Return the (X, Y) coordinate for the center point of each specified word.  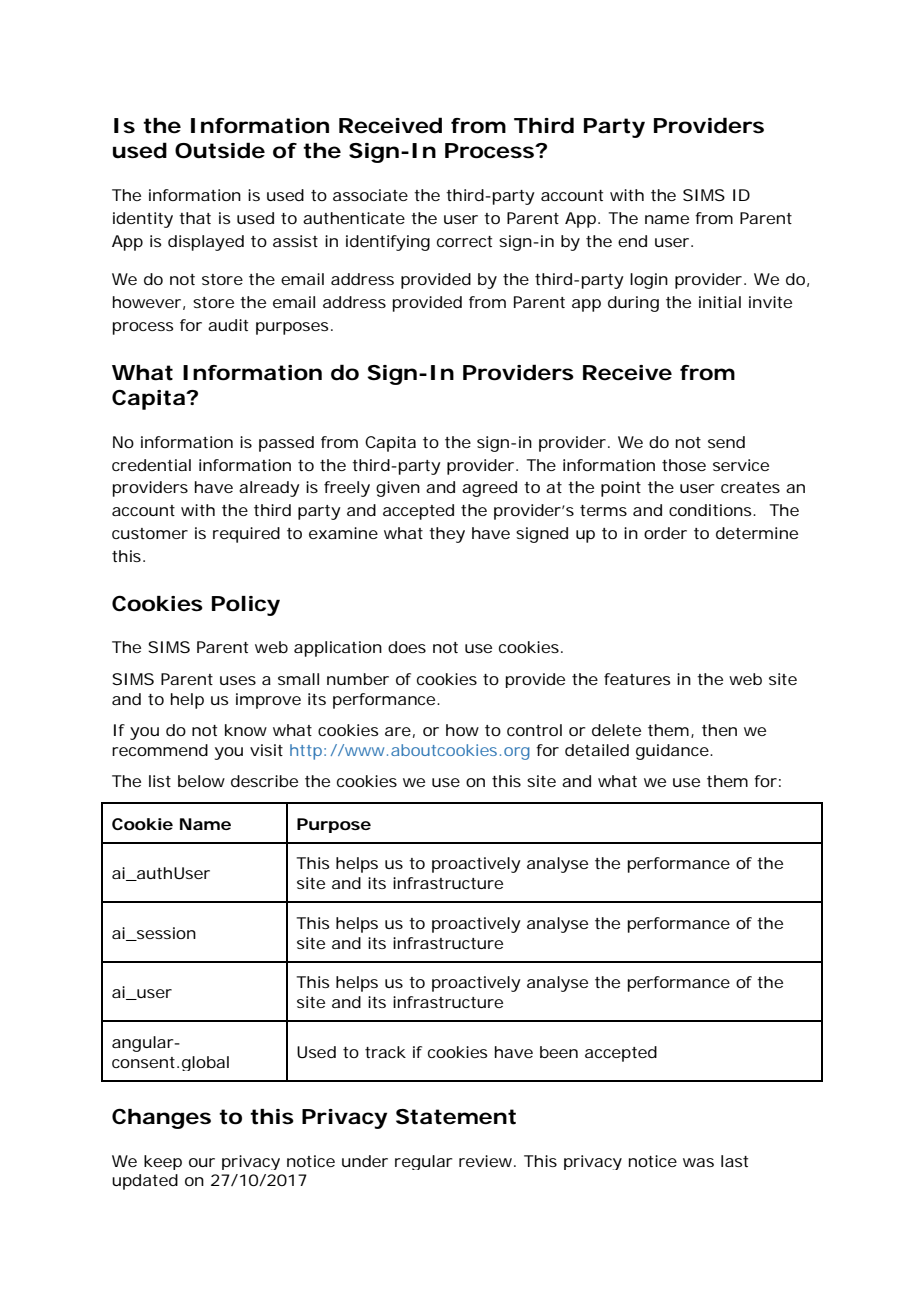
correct (464, 241)
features (637, 679)
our (202, 1162)
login (649, 281)
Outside (220, 150)
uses (238, 680)
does (407, 647)
